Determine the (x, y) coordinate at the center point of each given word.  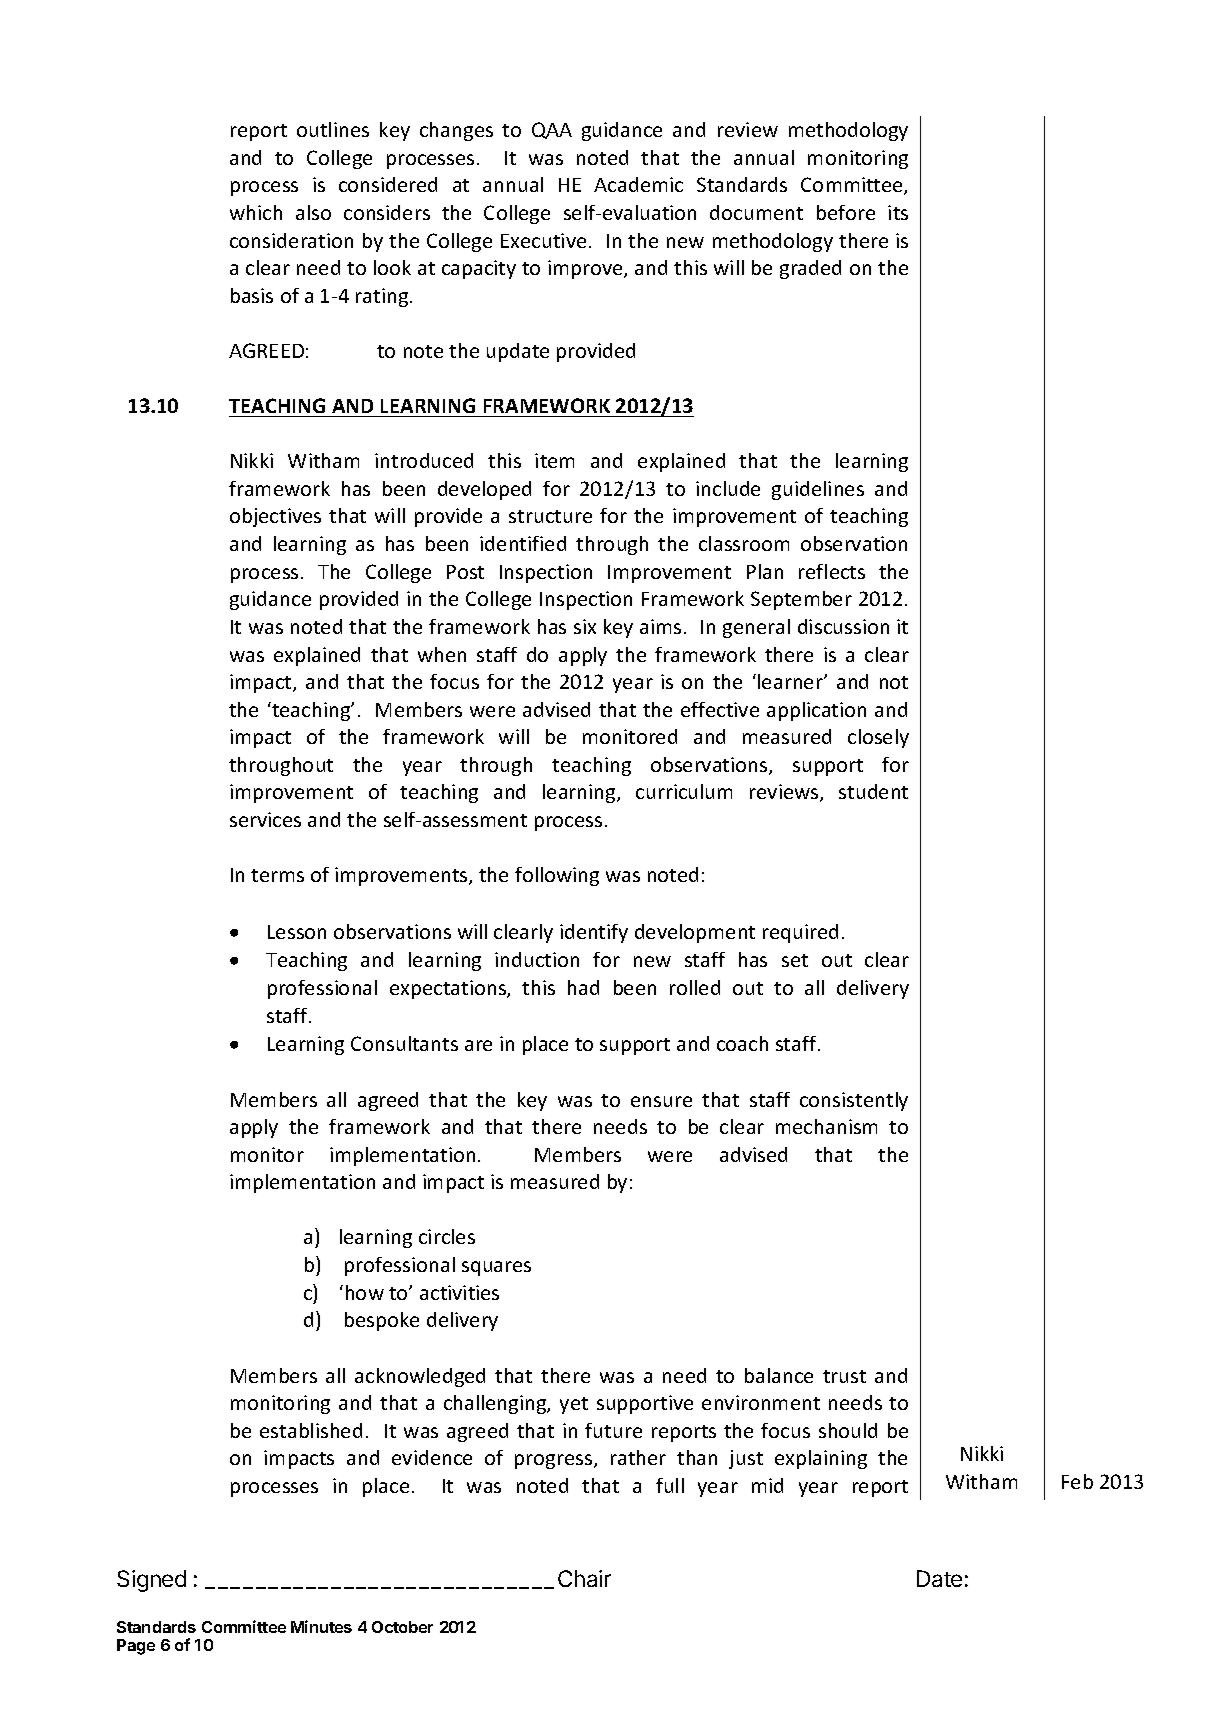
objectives (275, 517)
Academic (638, 184)
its (898, 212)
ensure (661, 1101)
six (585, 626)
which (256, 212)
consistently (854, 1101)
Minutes (321, 1626)
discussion (843, 626)
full (670, 1485)
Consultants (404, 1043)
